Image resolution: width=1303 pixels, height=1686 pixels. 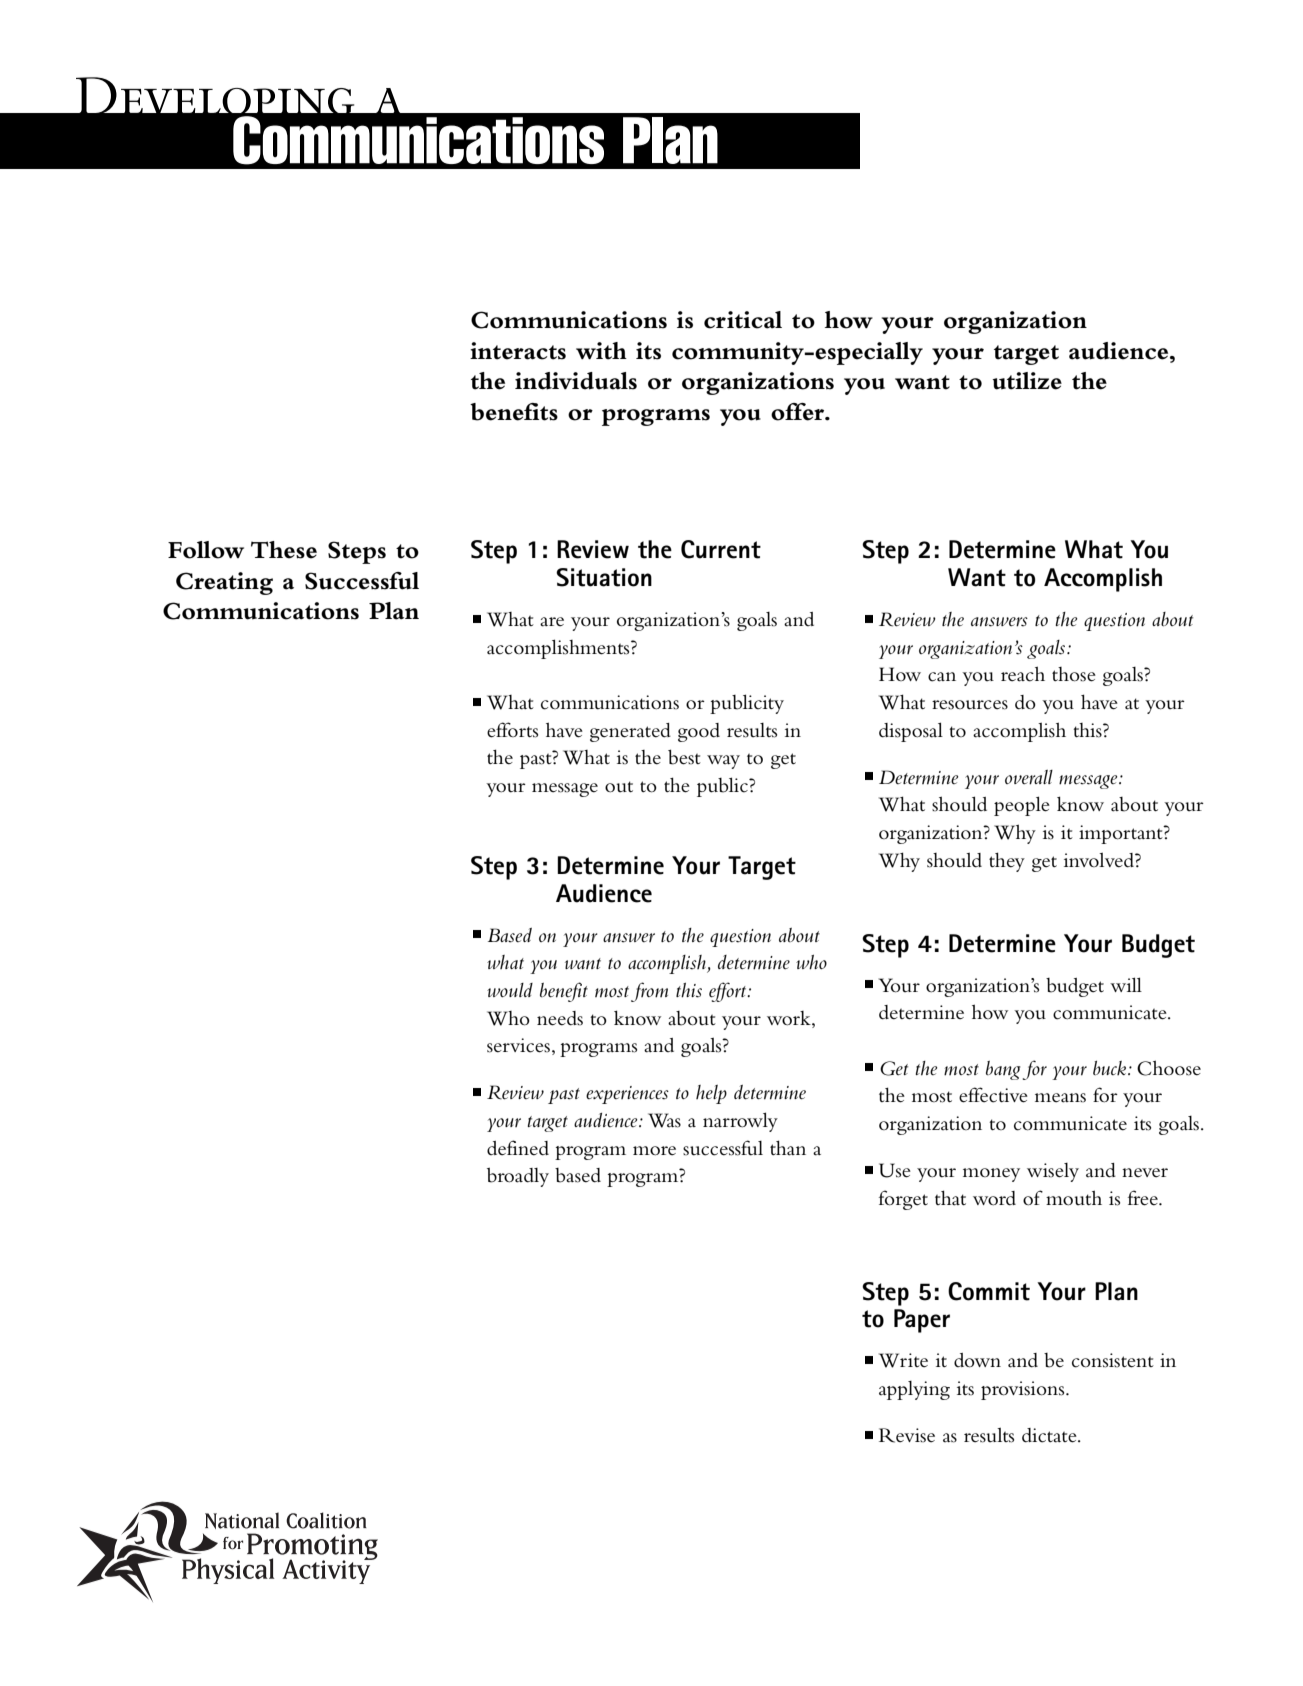 I want to click on they, so click(x=1007, y=862).
